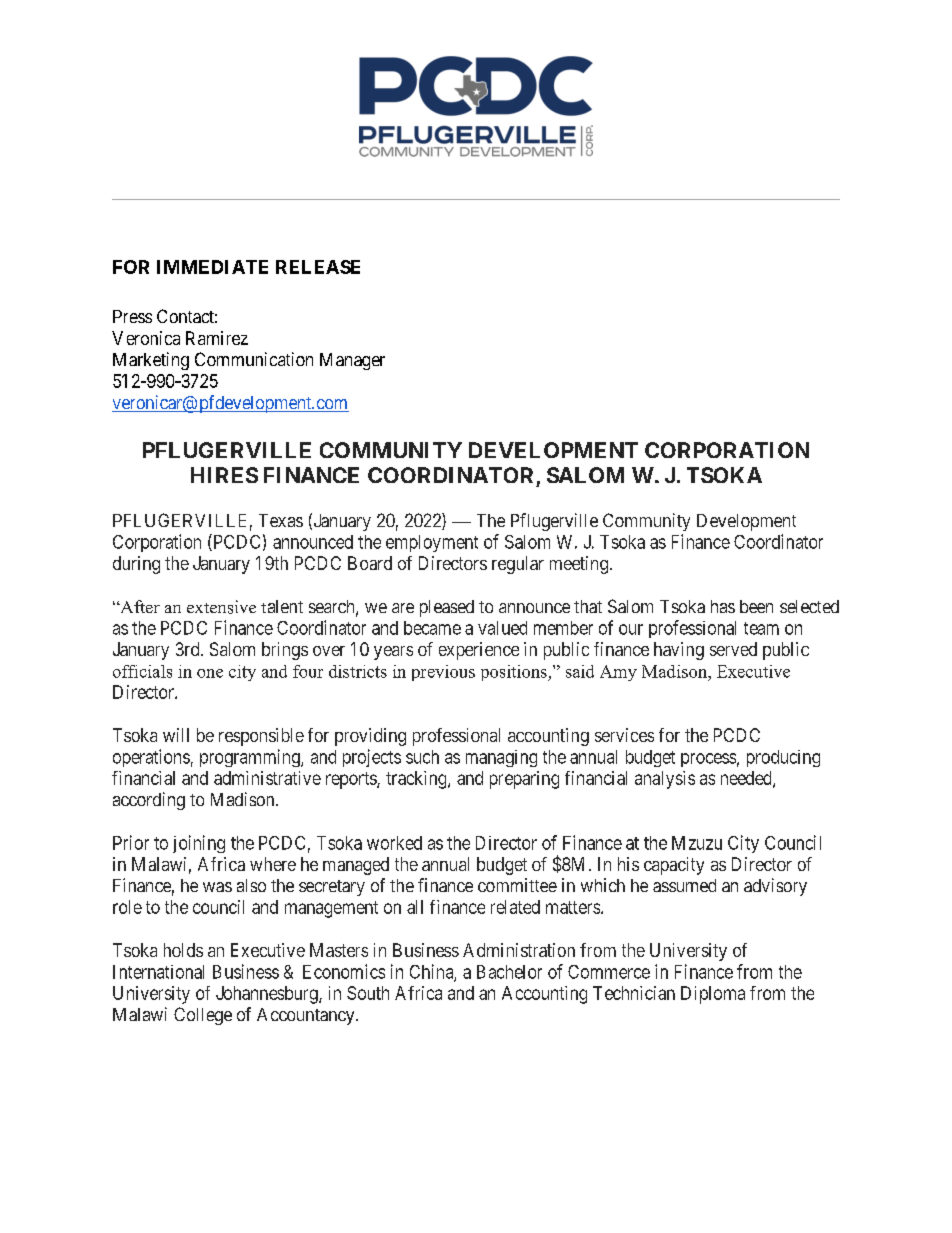 The image size is (952, 1233). What do you see at coordinates (318, 267) in the screenshot?
I see `RELEASE` at bounding box center [318, 267].
